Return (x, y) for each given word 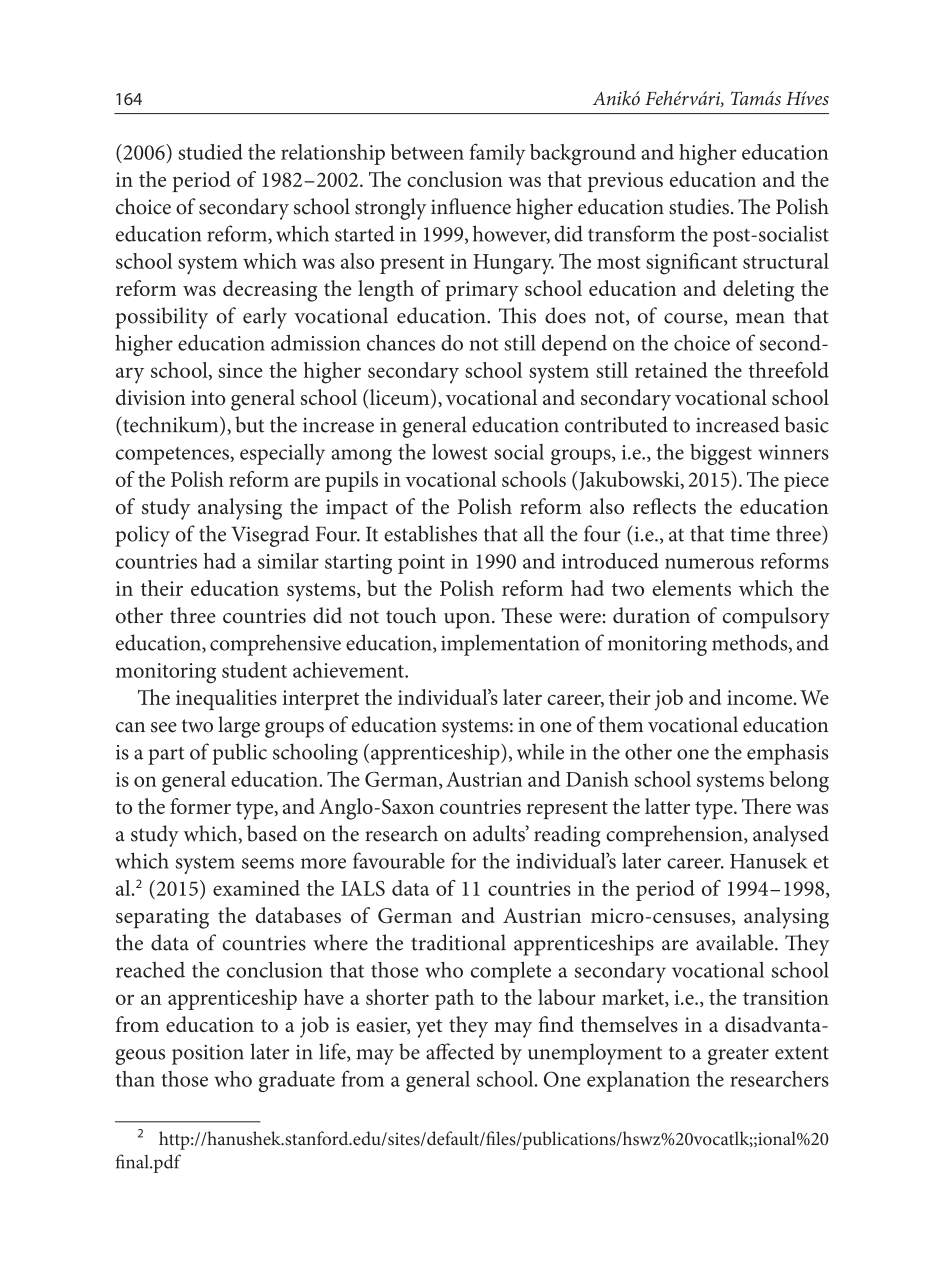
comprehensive (275, 645)
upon (468, 621)
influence (471, 206)
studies (699, 206)
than (135, 1079)
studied (210, 152)
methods (751, 643)
